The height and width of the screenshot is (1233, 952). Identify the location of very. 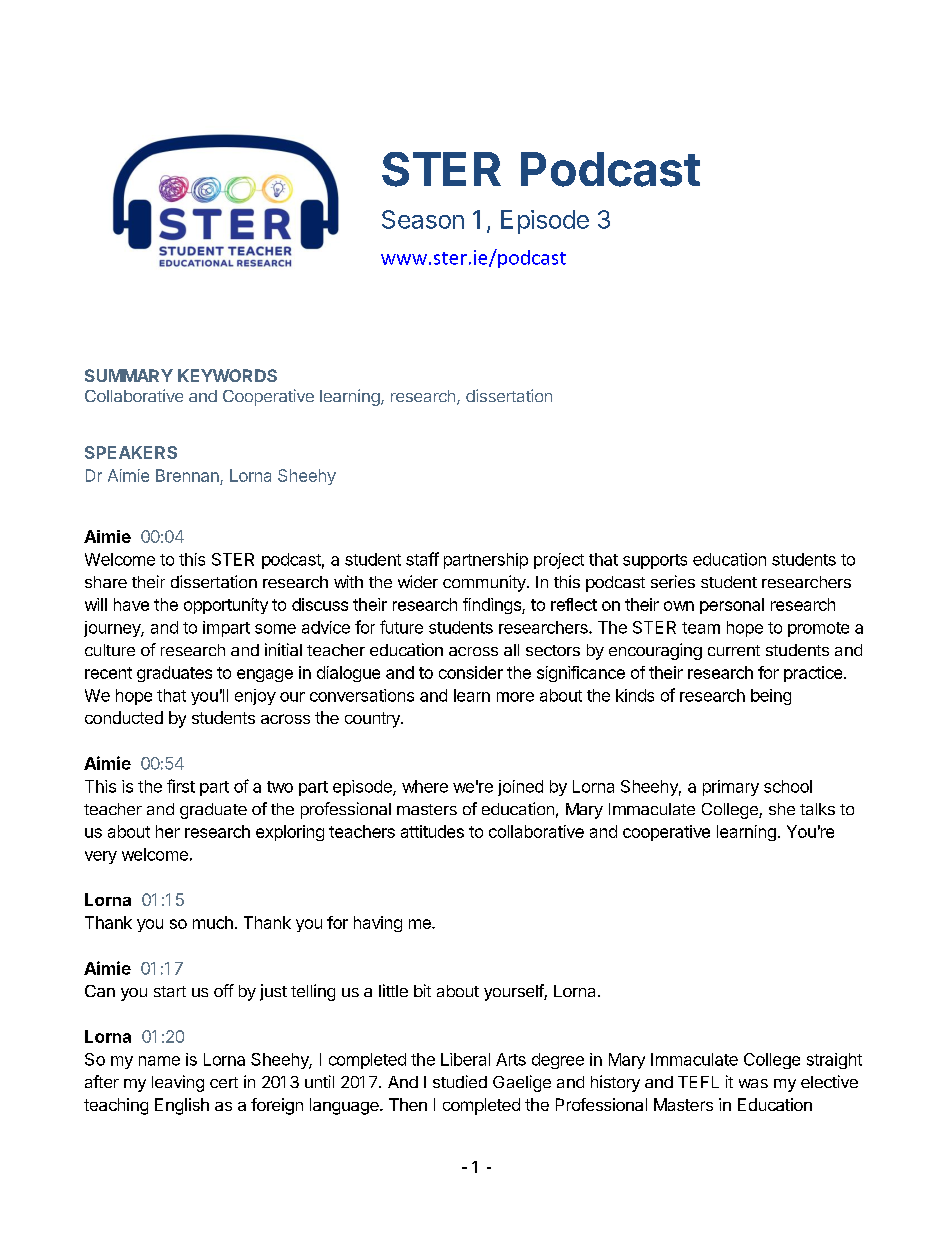
(101, 857).
